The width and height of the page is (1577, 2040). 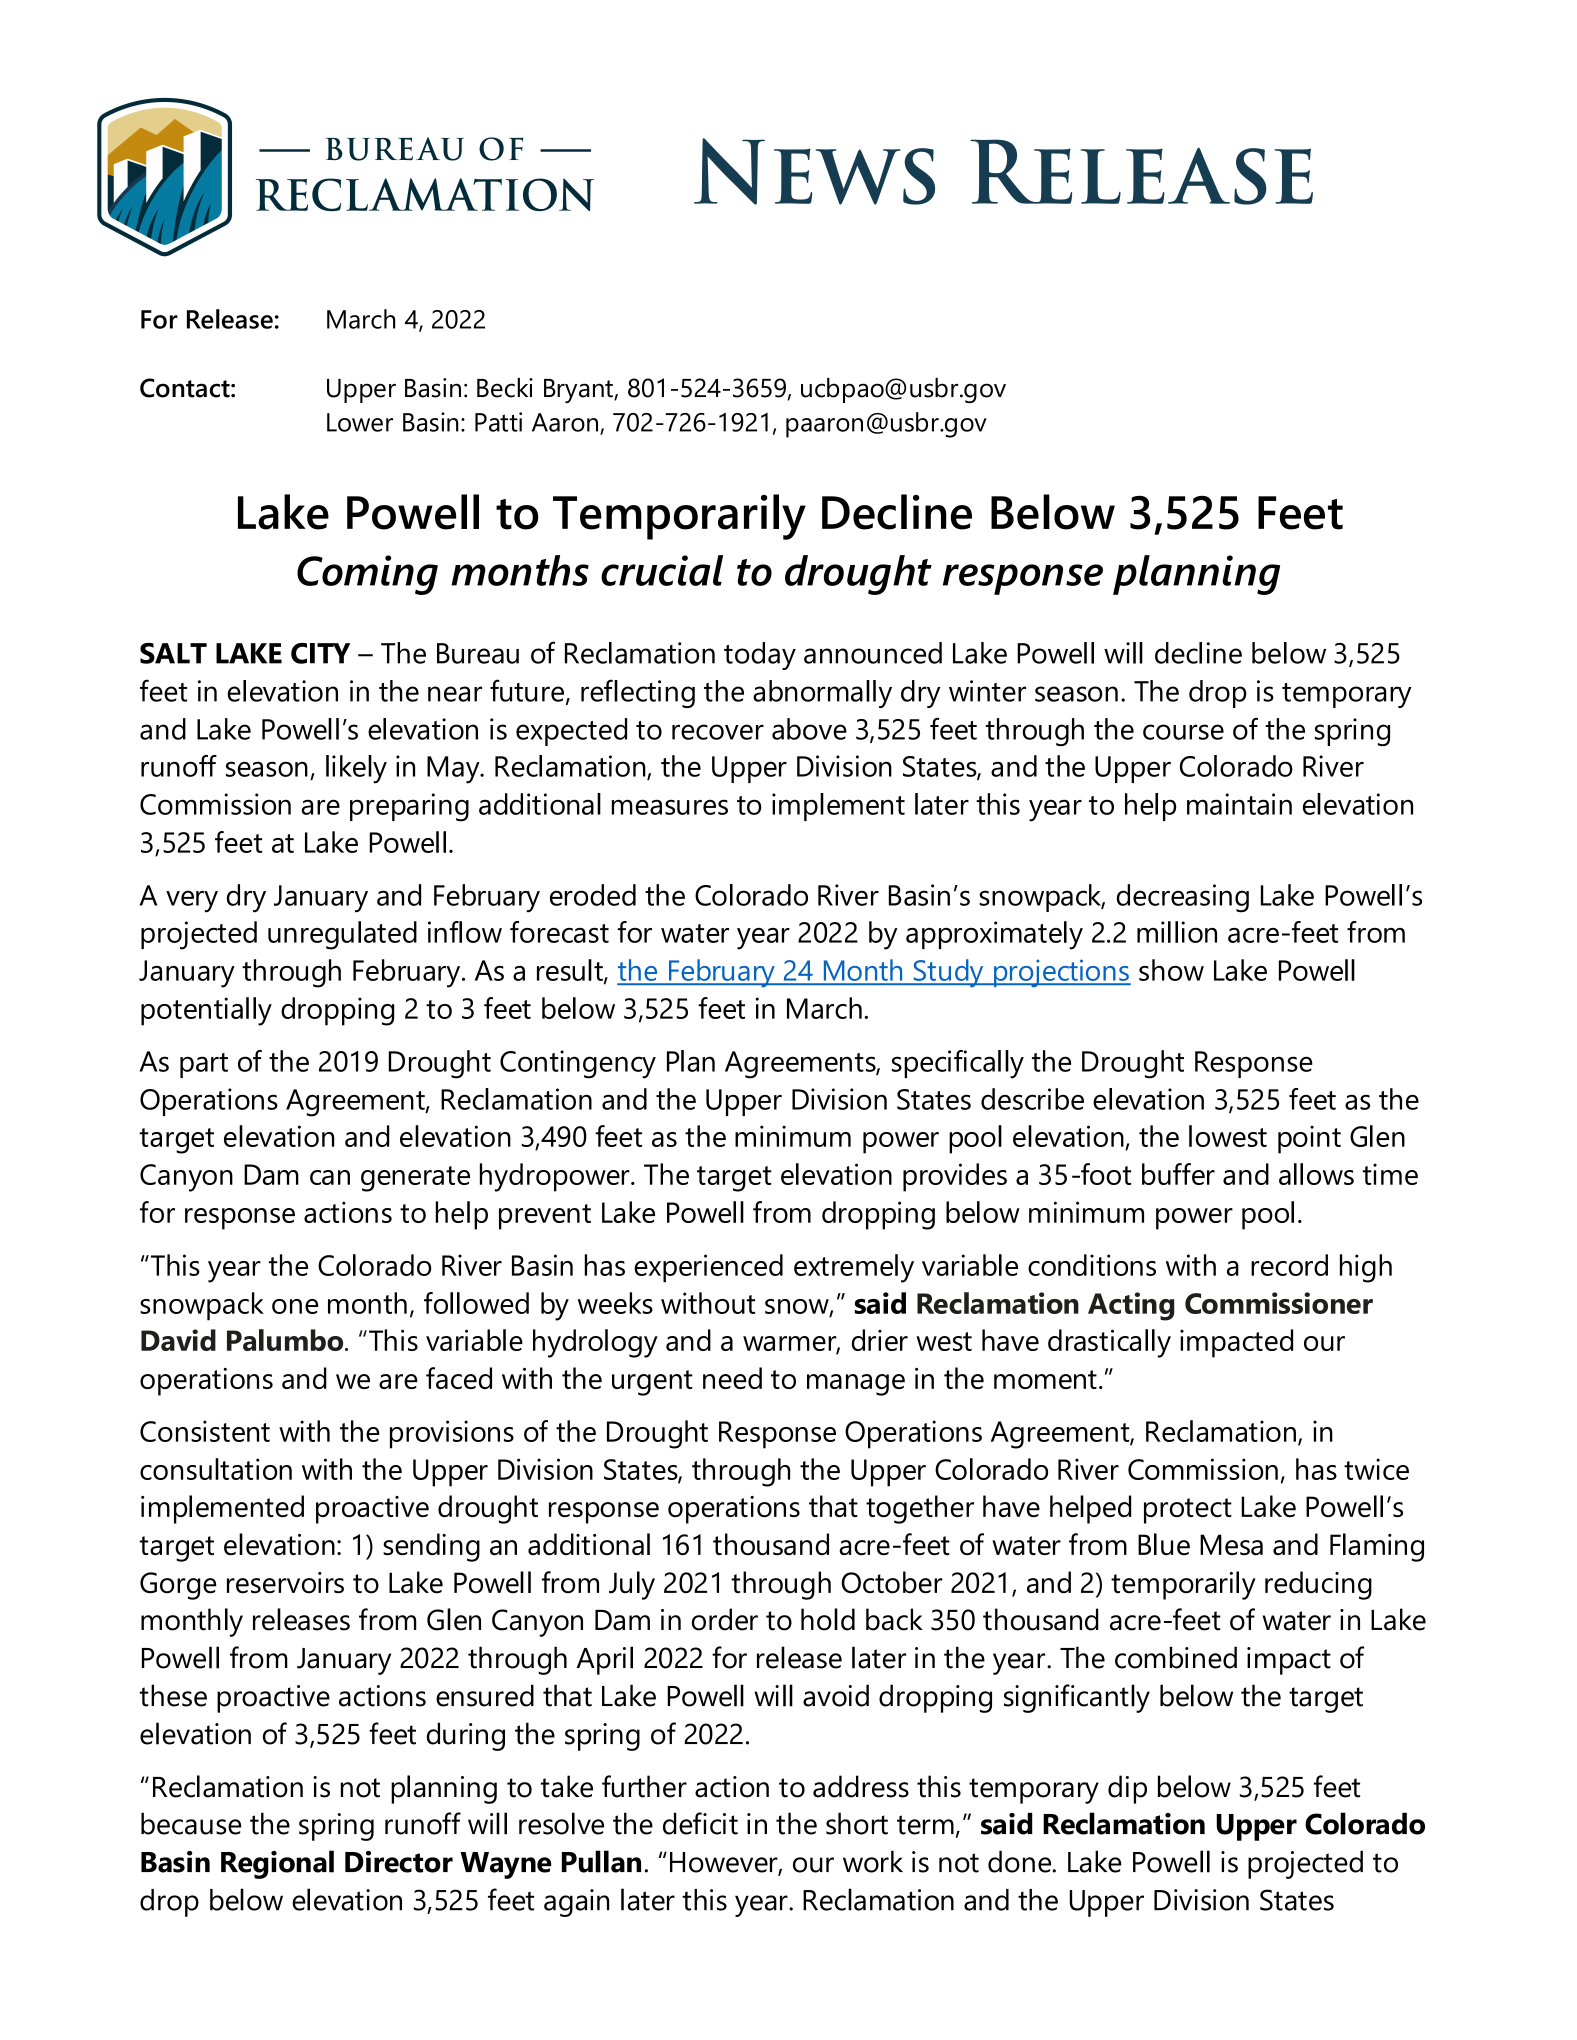 I want to click on extremely, so click(x=854, y=1268).
